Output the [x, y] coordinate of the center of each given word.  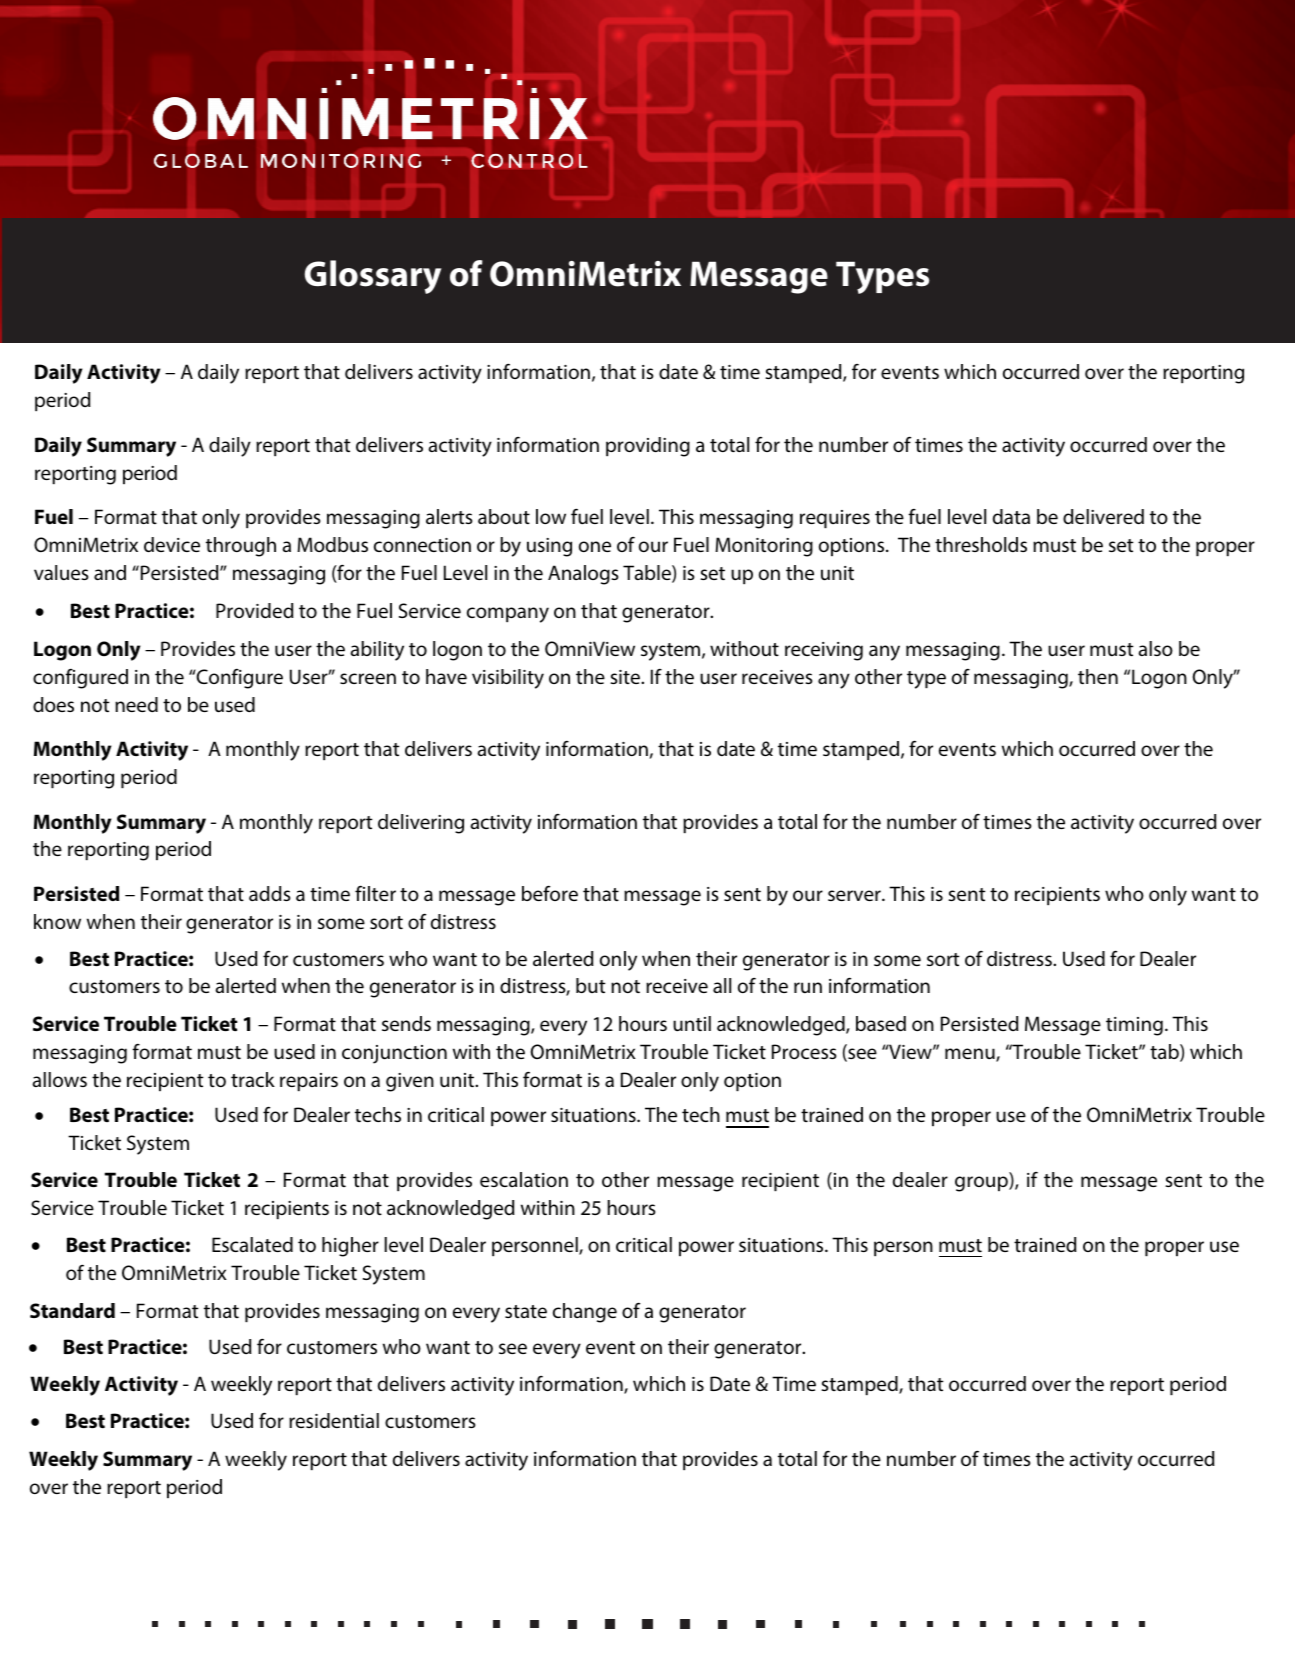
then [1098, 676]
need [136, 704]
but [591, 985]
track [253, 1079]
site [626, 677]
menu [971, 1055]
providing [648, 447]
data [1011, 516]
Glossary [373, 277]
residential [334, 1420]
